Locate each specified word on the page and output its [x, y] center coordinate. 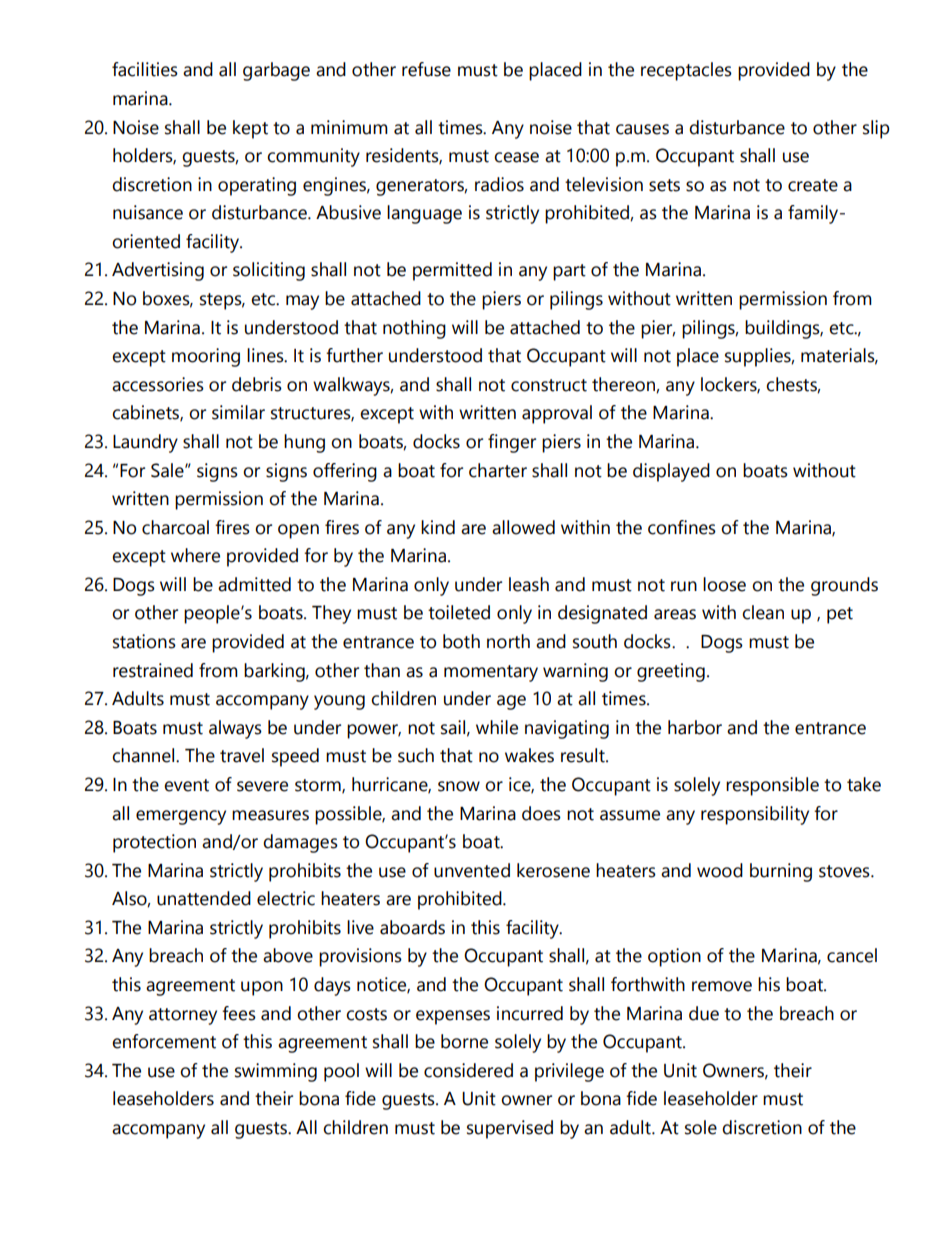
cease [516, 157]
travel [242, 755]
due [704, 1013]
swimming [276, 1072]
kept [250, 129]
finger [512, 443]
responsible [772, 786]
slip [876, 129]
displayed [671, 472]
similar [238, 412]
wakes [529, 755]
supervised [510, 1129]
